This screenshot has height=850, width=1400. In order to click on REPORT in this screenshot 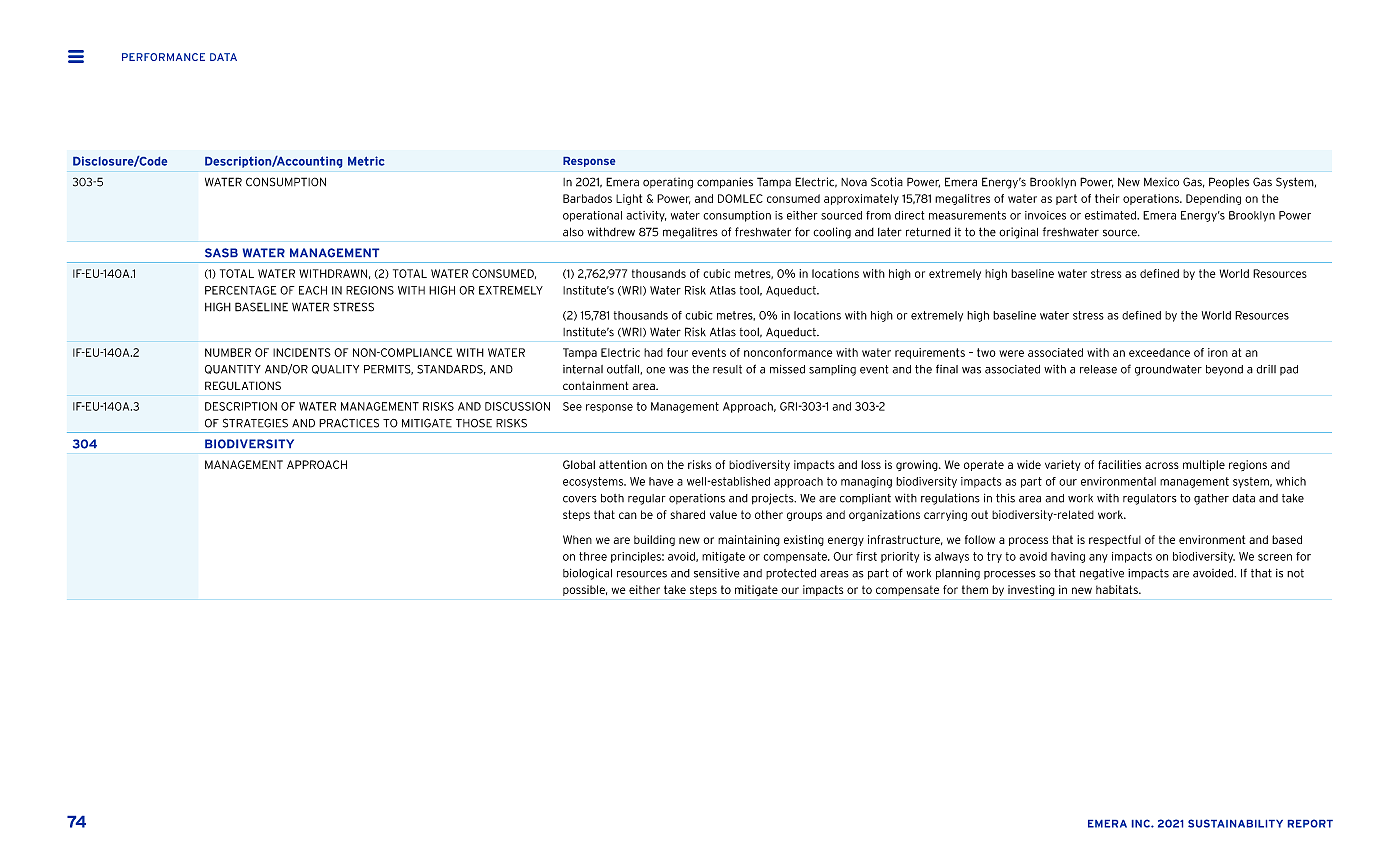, I will do `click(1310, 823)`.
